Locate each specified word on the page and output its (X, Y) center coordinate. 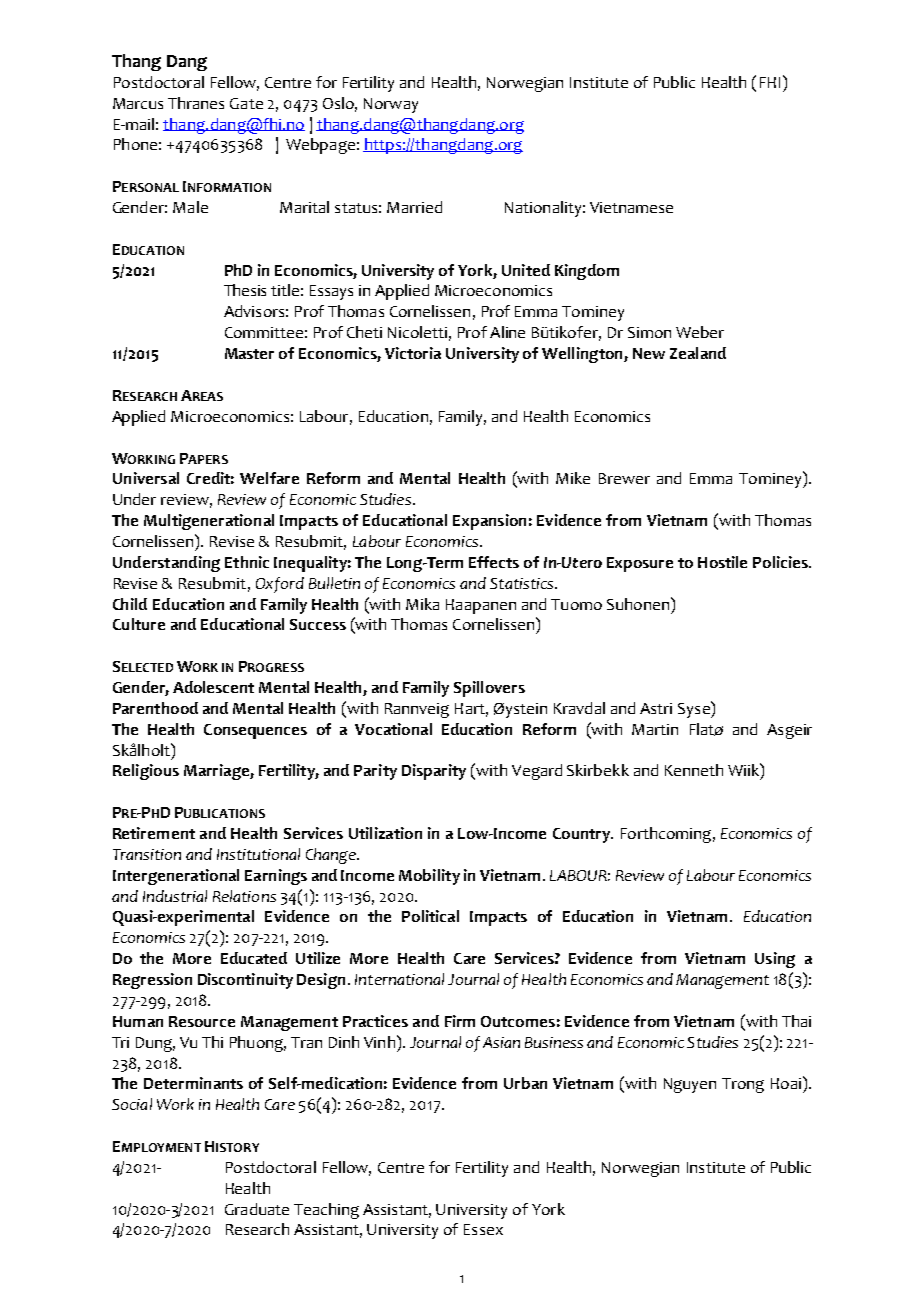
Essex (483, 1229)
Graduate (257, 1209)
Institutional (258, 854)
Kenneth (694, 770)
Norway (391, 105)
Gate (246, 103)
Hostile (722, 562)
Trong (743, 1085)
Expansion (489, 522)
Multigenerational (209, 522)
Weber (700, 332)
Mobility (429, 877)
